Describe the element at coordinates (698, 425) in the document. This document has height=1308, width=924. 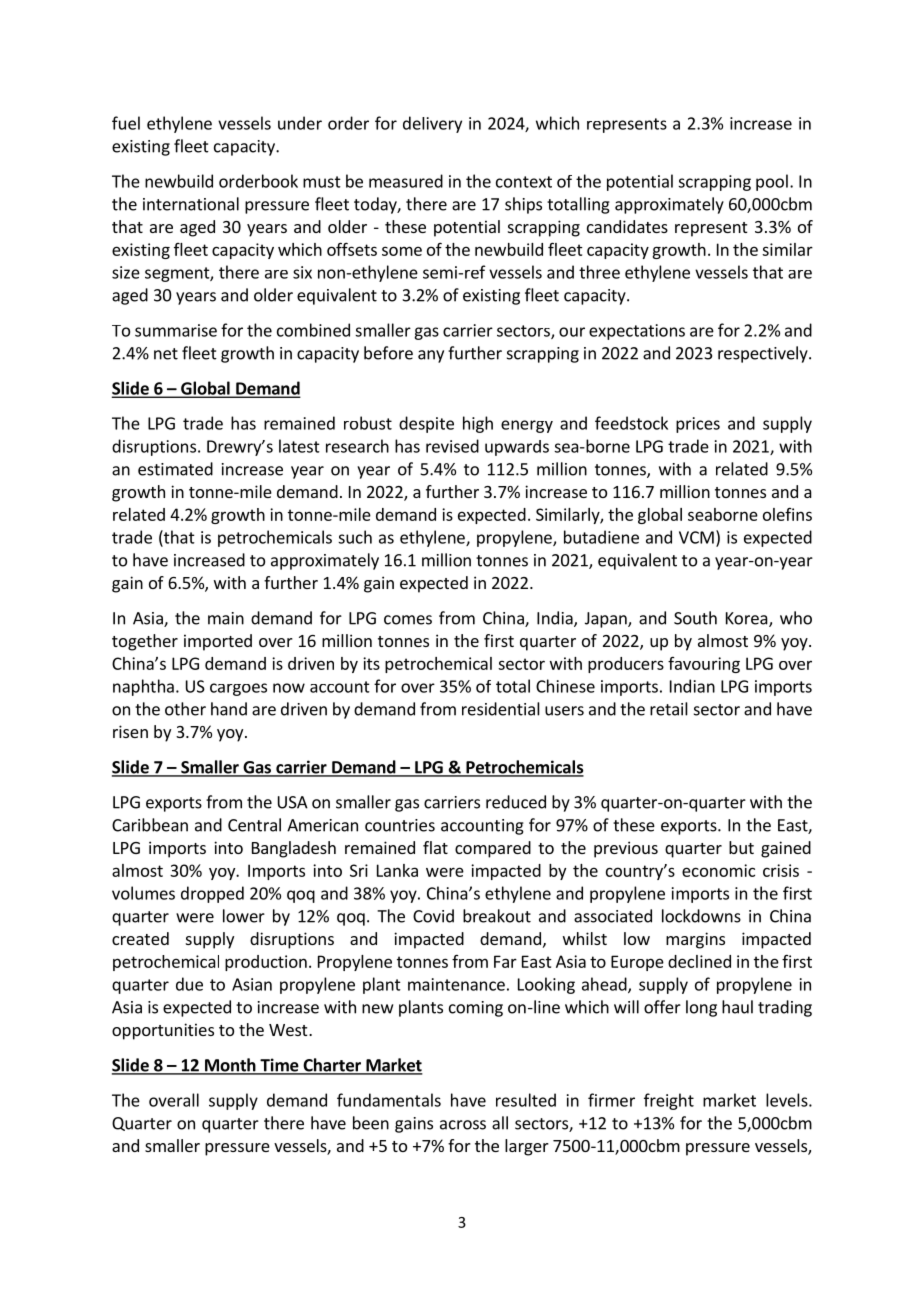
I see `prices` at that location.
